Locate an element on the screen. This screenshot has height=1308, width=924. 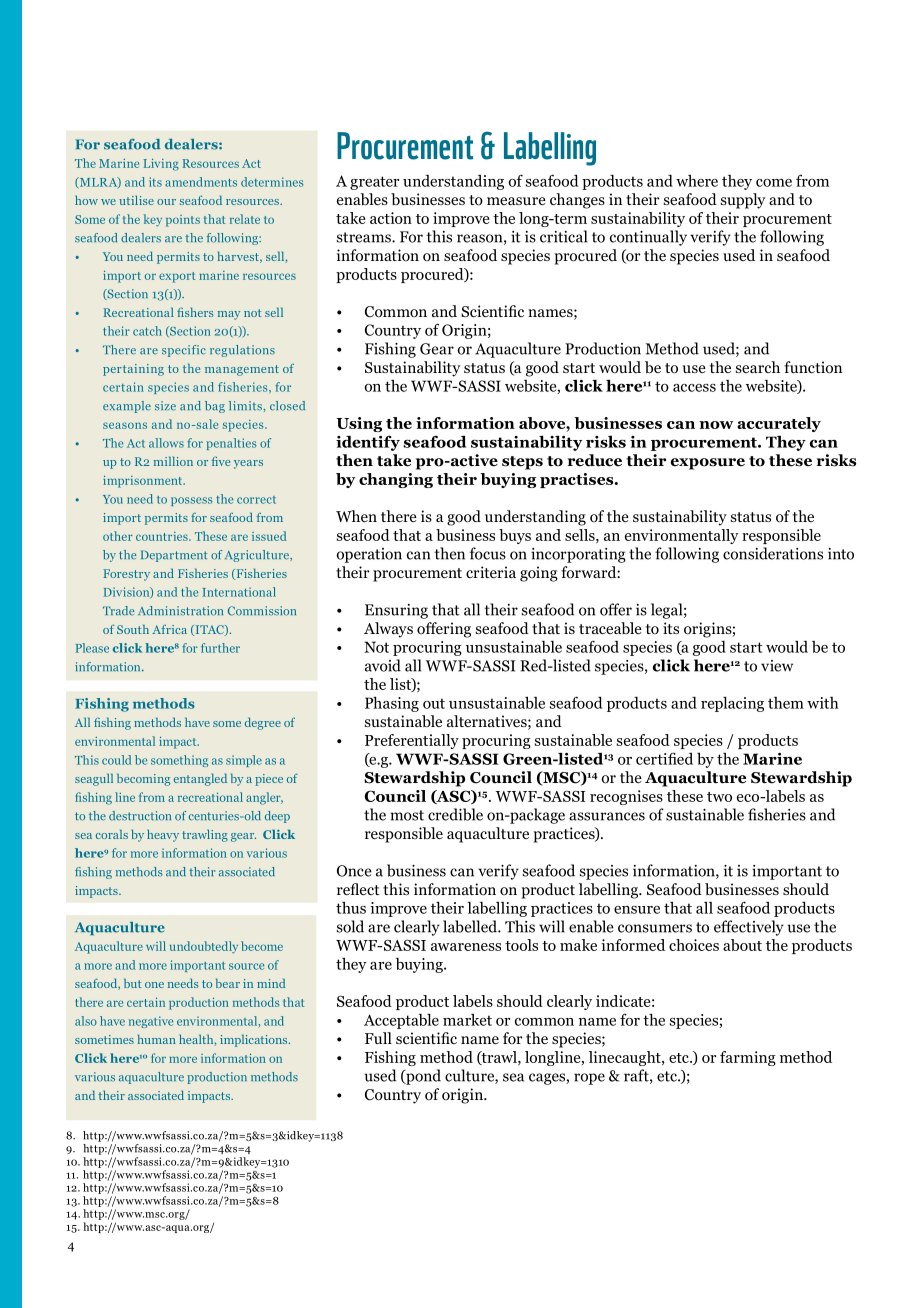
human is located at coordinates (157, 1039).
